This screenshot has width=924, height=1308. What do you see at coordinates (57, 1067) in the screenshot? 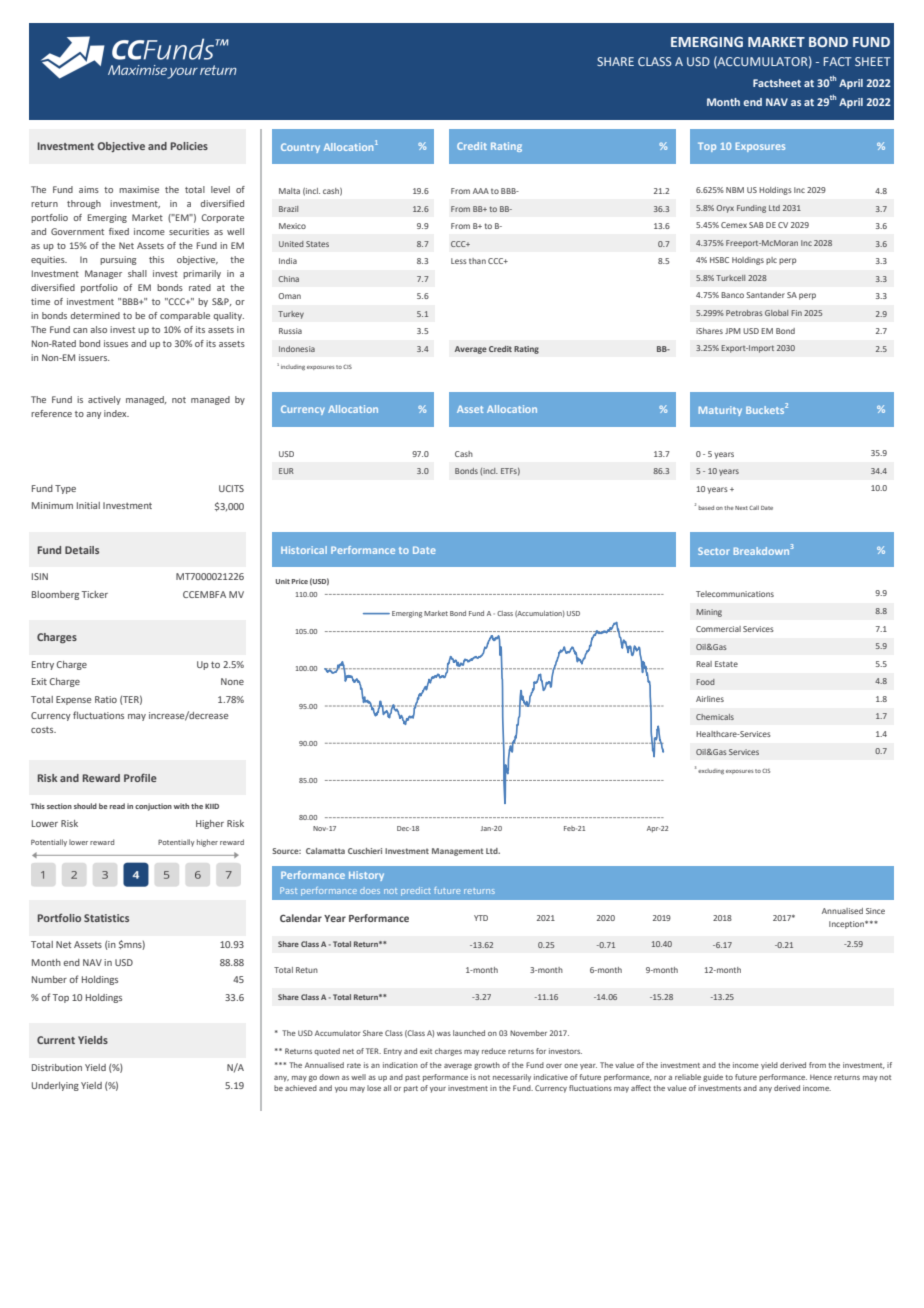
I see `Distribution` at bounding box center [57, 1067].
